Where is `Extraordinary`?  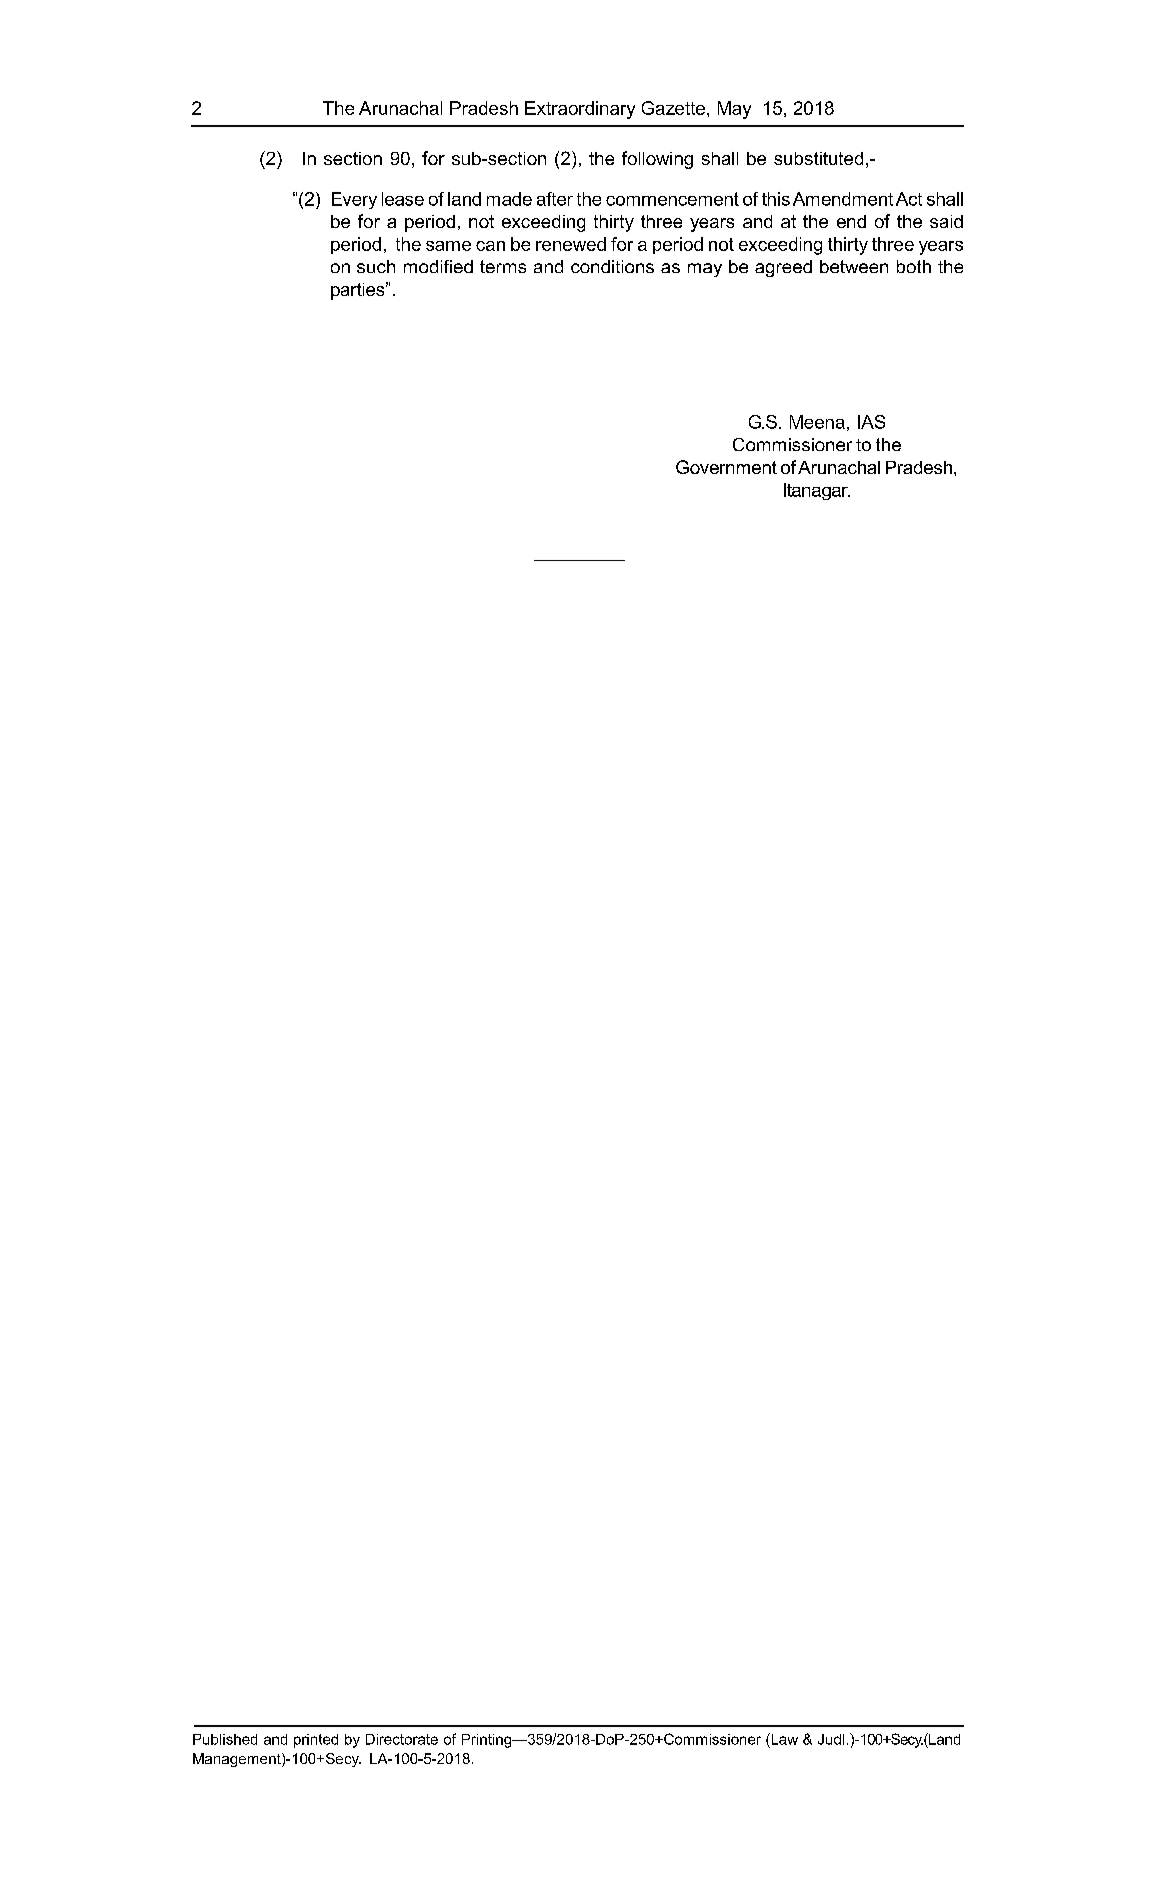
Extraordinary is located at coordinates (580, 110).
